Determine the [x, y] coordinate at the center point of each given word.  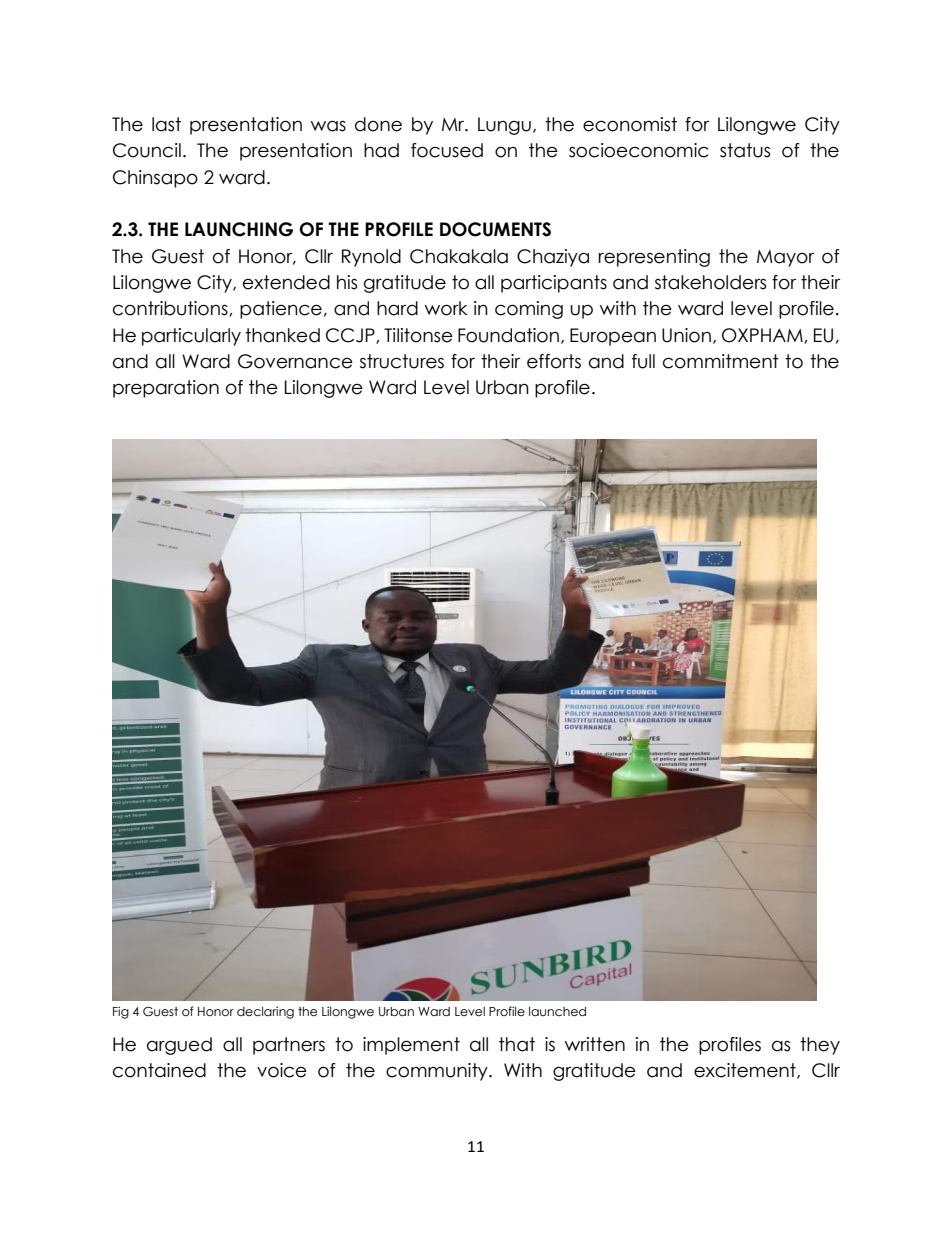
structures [402, 361]
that [517, 1044]
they [820, 1046]
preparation [166, 389]
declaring [265, 1012]
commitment [721, 361]
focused [447, 150]
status [745, 150]
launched [557, 1012]
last [166, 124]
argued [179, 1046]
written [595, 1044]
